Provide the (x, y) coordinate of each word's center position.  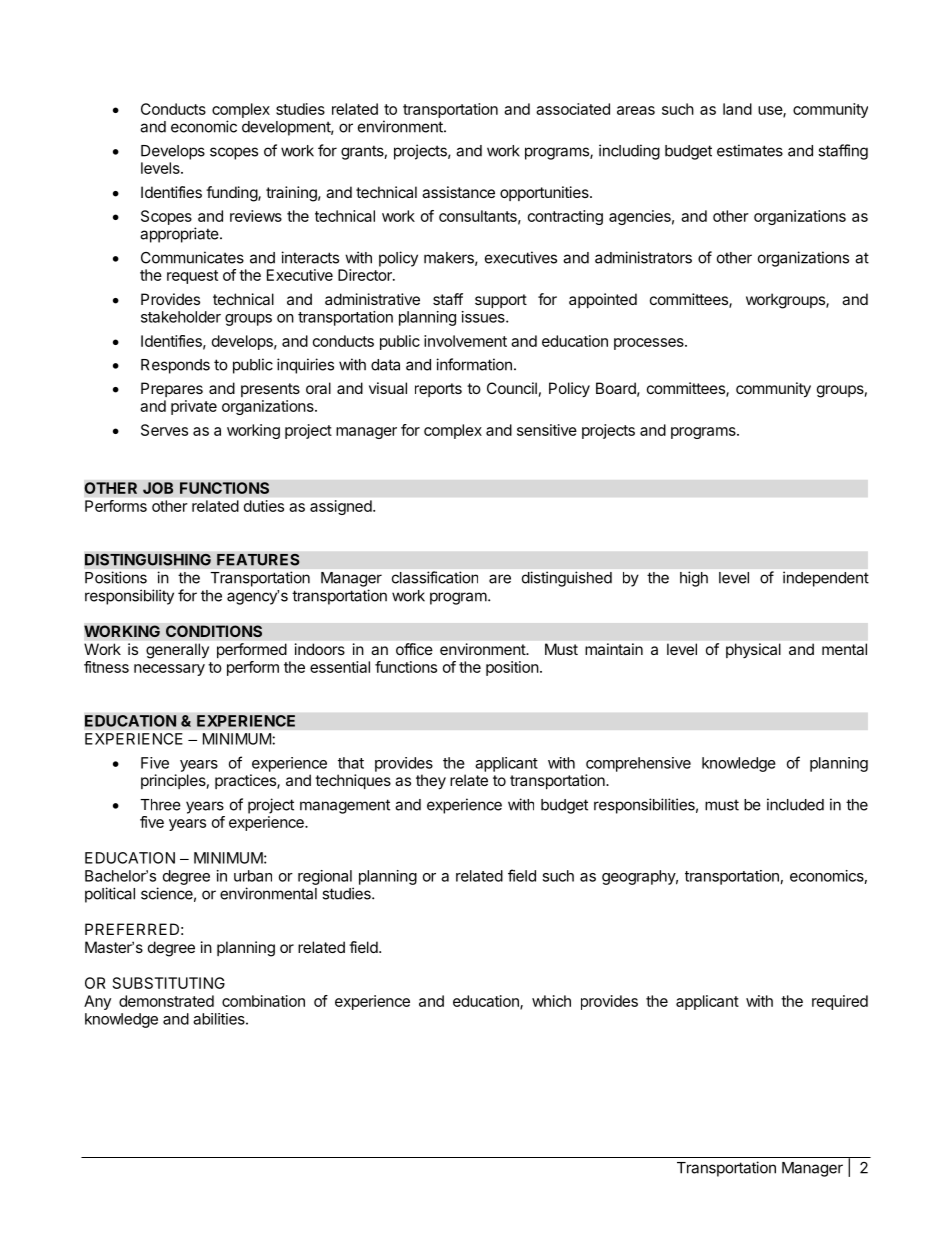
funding (232, 194)
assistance (458, 192)
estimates (750, 150)
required (840, 1002)
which (551, 1001)
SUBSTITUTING (169, 983)
